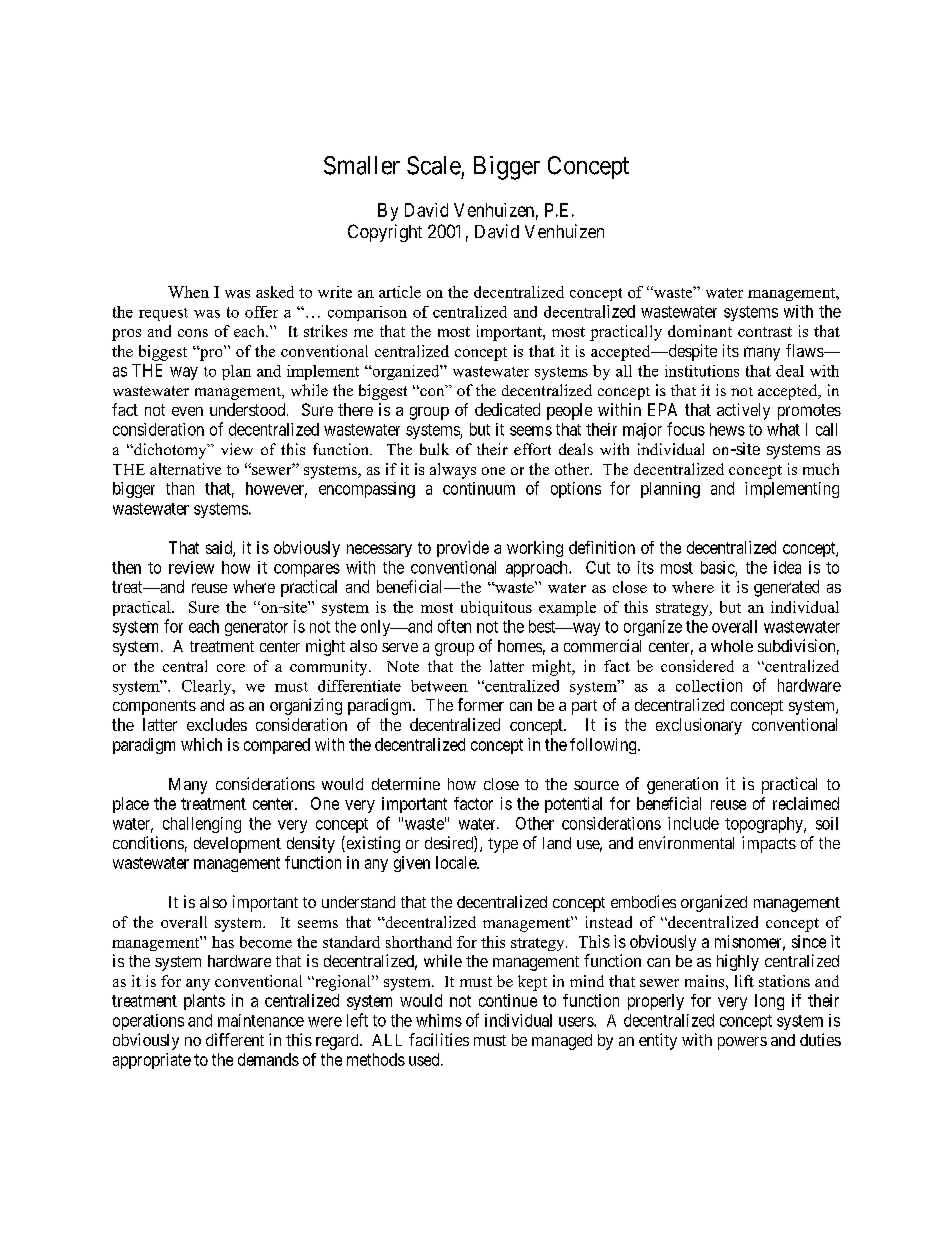 This document has width=952, height=1233. I want to click on dedicated, so click(507, 409).
